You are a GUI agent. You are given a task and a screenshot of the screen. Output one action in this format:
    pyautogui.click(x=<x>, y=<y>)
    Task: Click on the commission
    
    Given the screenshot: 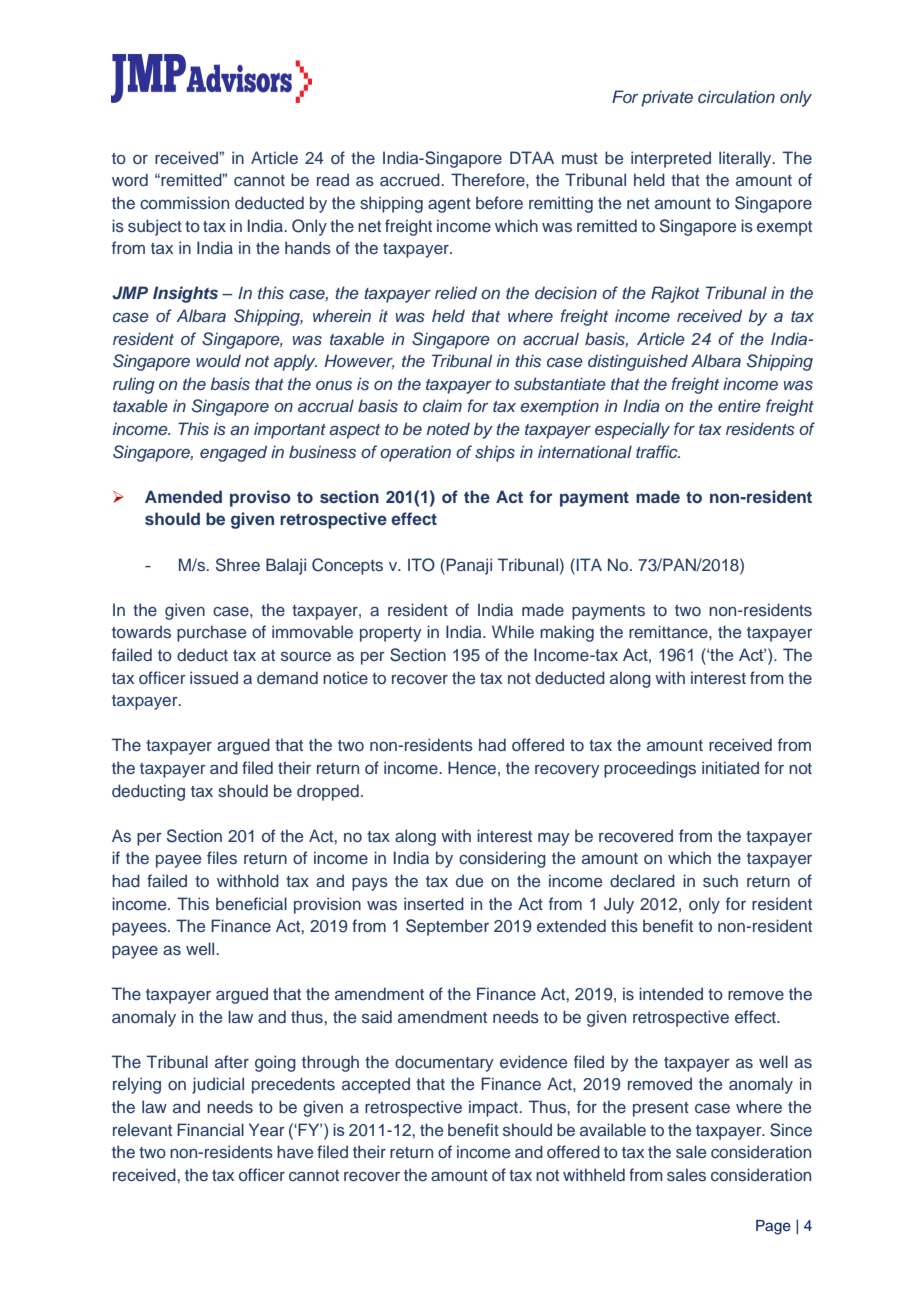 What is the action you would take?
    pyautogui.click(x=184, y=203)
